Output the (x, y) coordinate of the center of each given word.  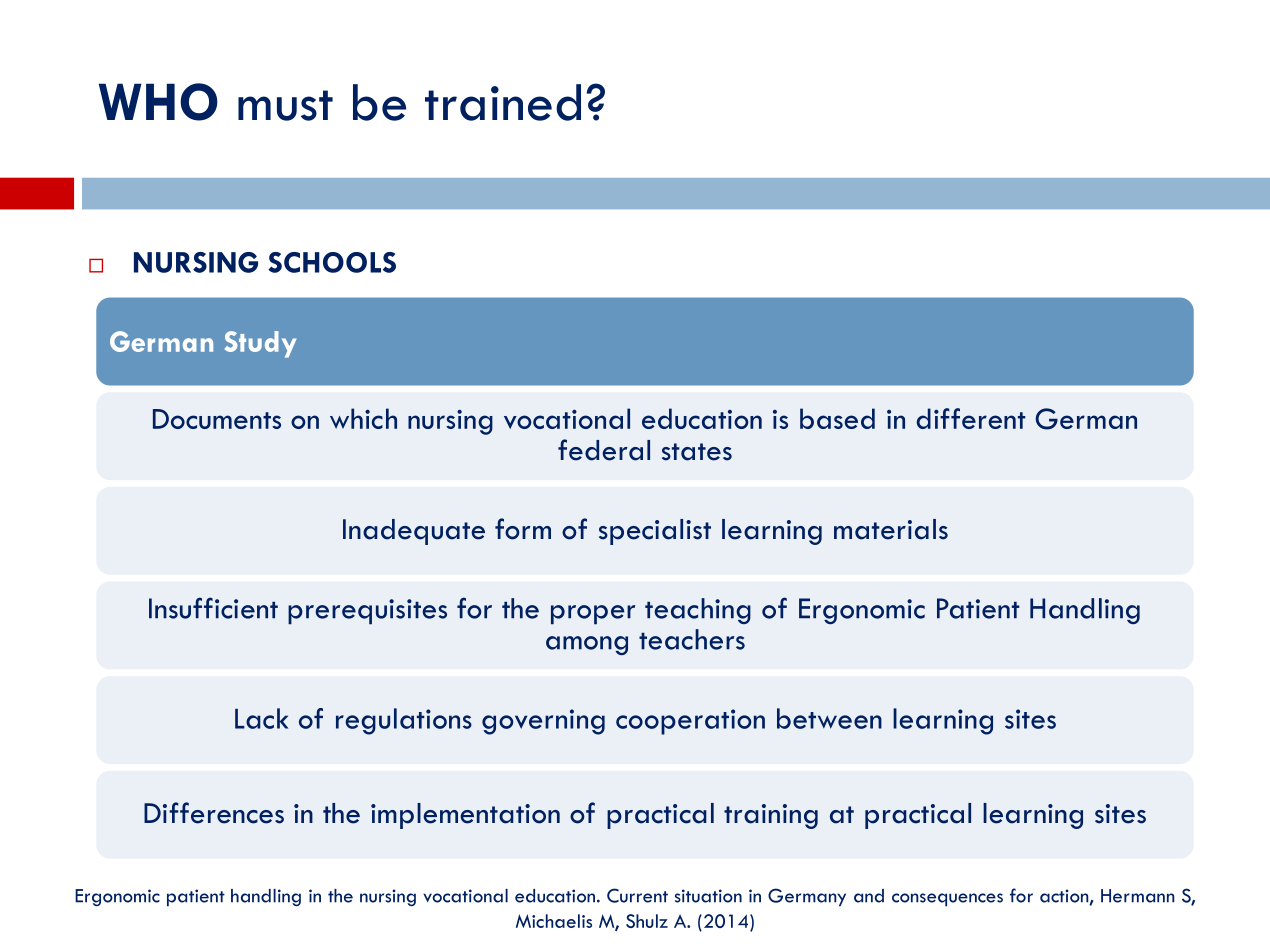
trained (503, 102)
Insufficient (213, 608)
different (971, 418)
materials (891, 529)
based (837, 418)
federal (604, 450)
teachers (692, 639)
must (285, 105)
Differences (214, 813)
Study (260, 344)
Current (637, 895)
